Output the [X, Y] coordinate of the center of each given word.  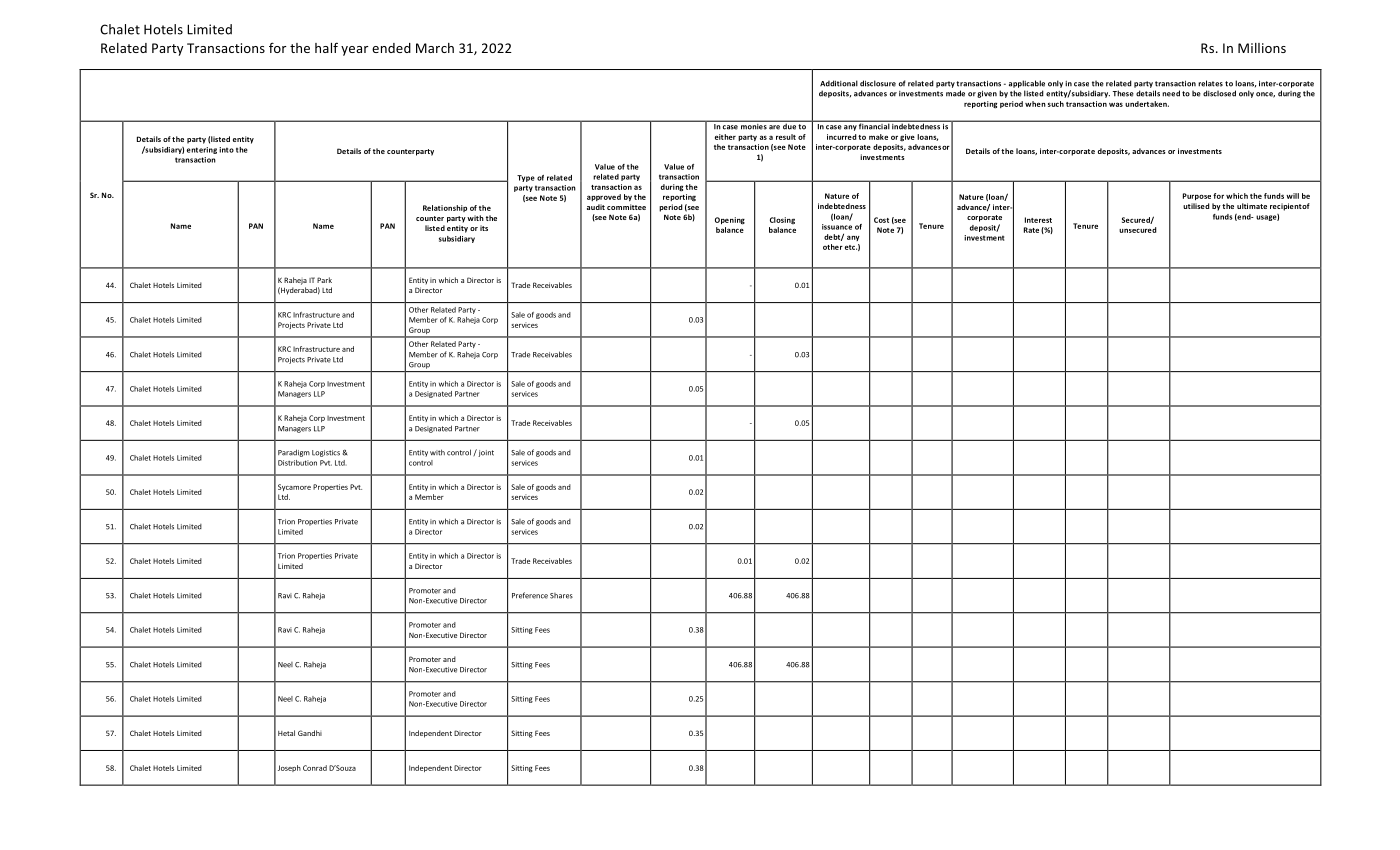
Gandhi [310, 733]
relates [1210, 83]
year [354, 51]
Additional [839, 83]
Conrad [315, 768]
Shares [561, 596]
